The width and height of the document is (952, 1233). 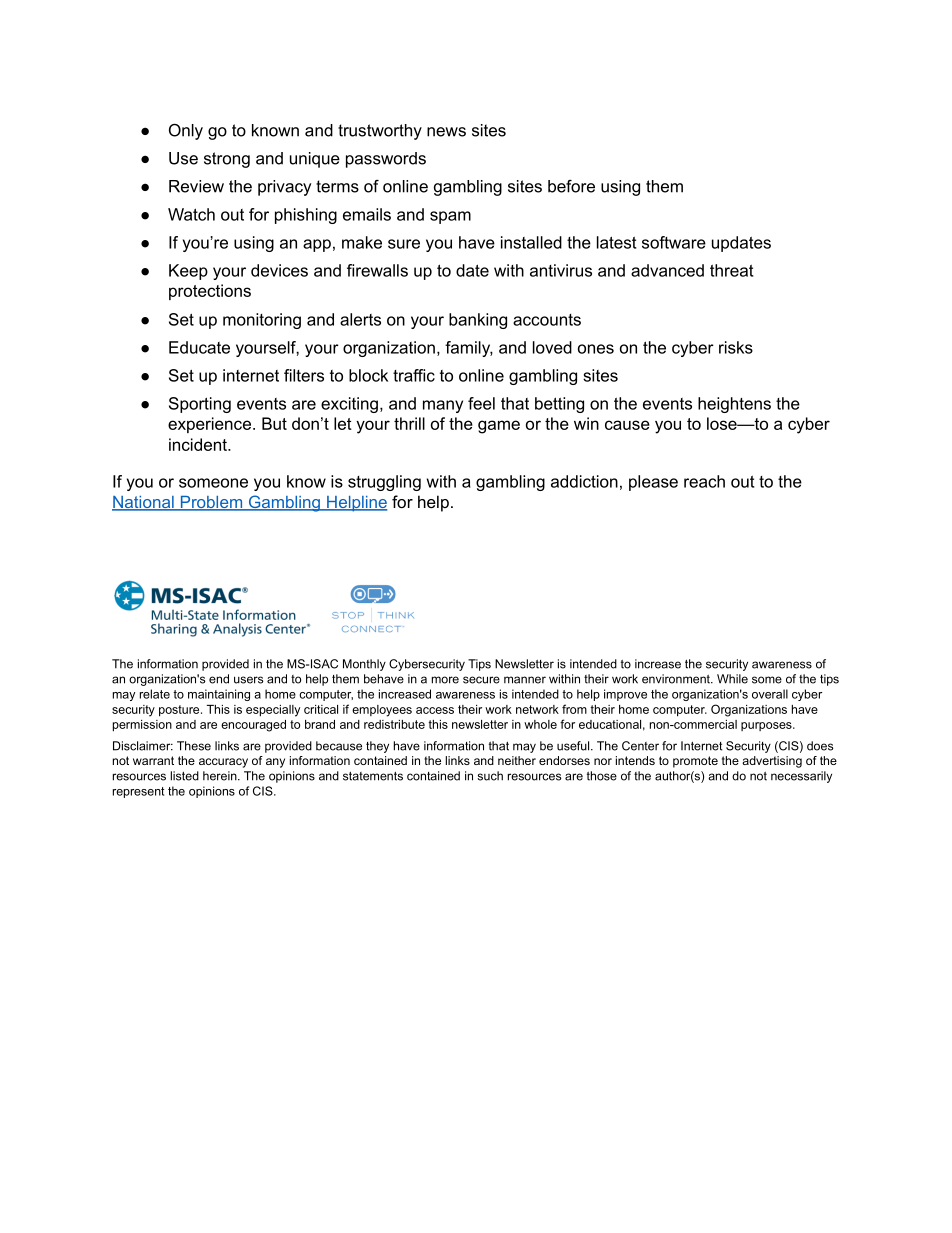 What do you see at coordinates (704, 481) in the document?
I see `reach` at bounding box center [704, 481].
